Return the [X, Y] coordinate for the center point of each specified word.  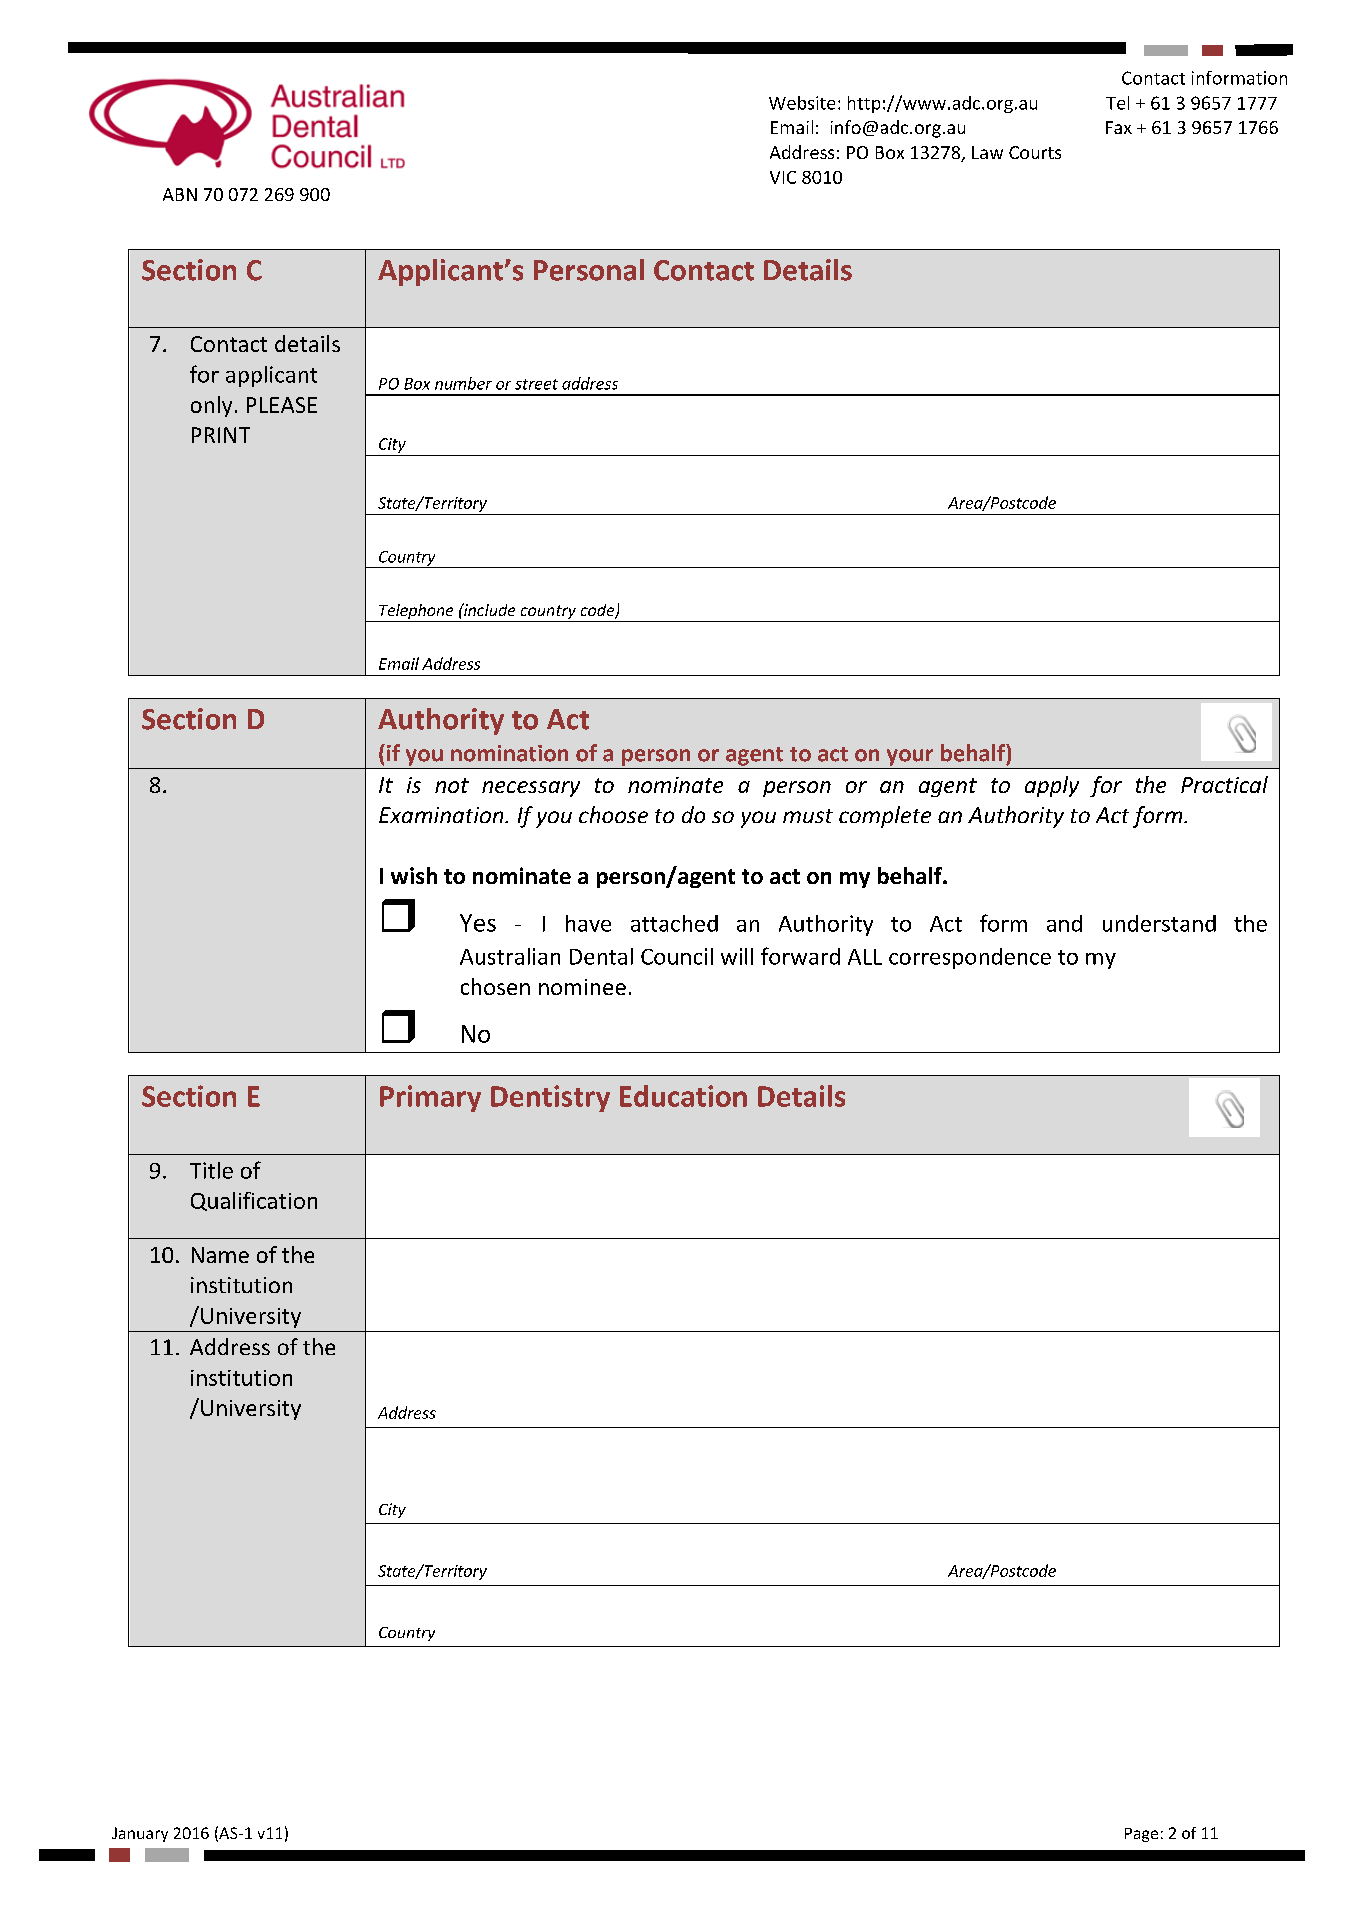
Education [683, 1096]
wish [414, 875]
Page [1141, 1835]
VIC [783, 177]
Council [677, 956]
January [140, 1834]
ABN [180, 194]
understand [1159, 923]
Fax [1119, 127]
